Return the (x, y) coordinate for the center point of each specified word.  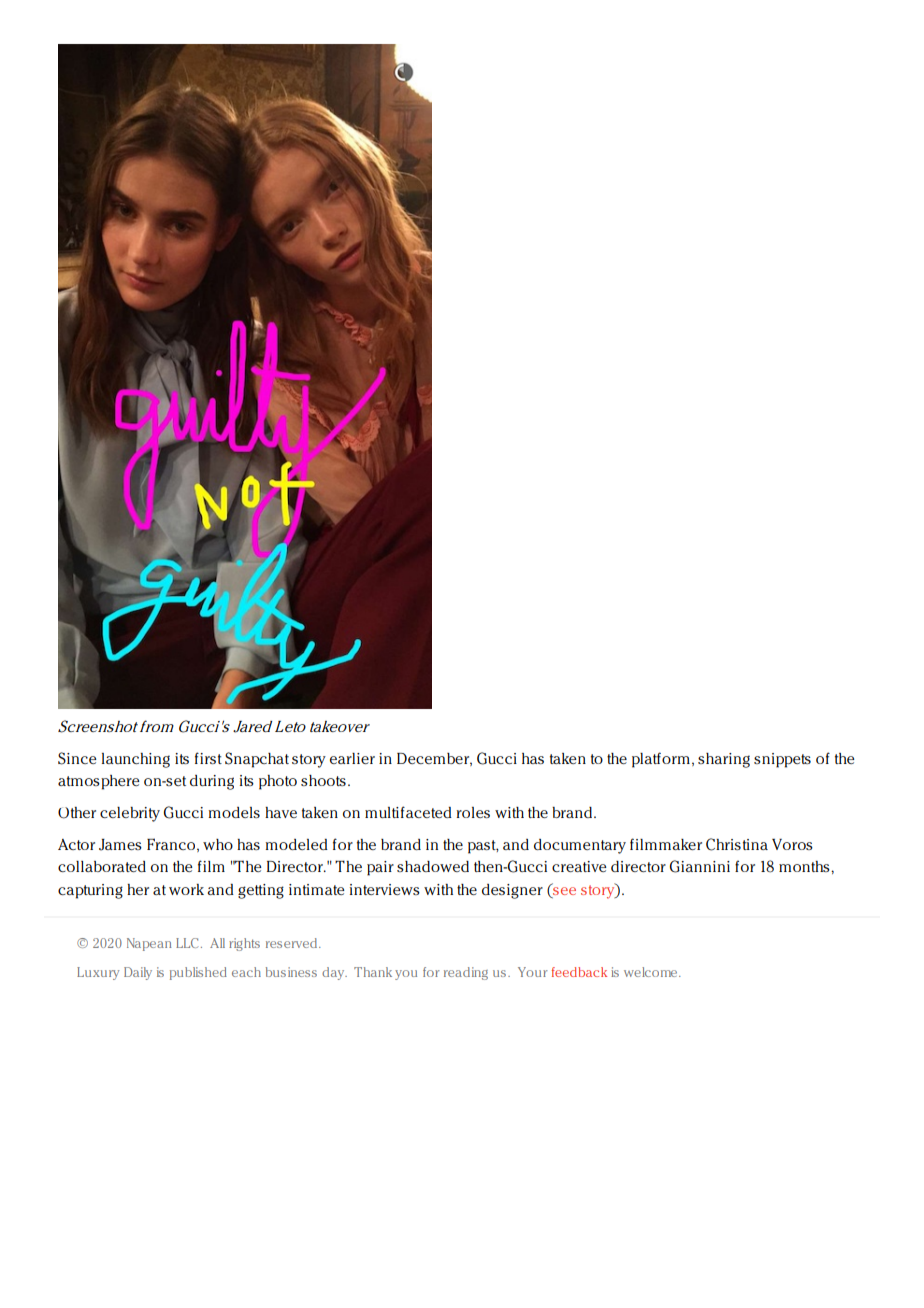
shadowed (433, 866)
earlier (352, 758)
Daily (138, 973)
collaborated (102, 866)
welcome (652, 972)
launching (136, 760)
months (805, 866)
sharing (724, 760)
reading (466, 973)
